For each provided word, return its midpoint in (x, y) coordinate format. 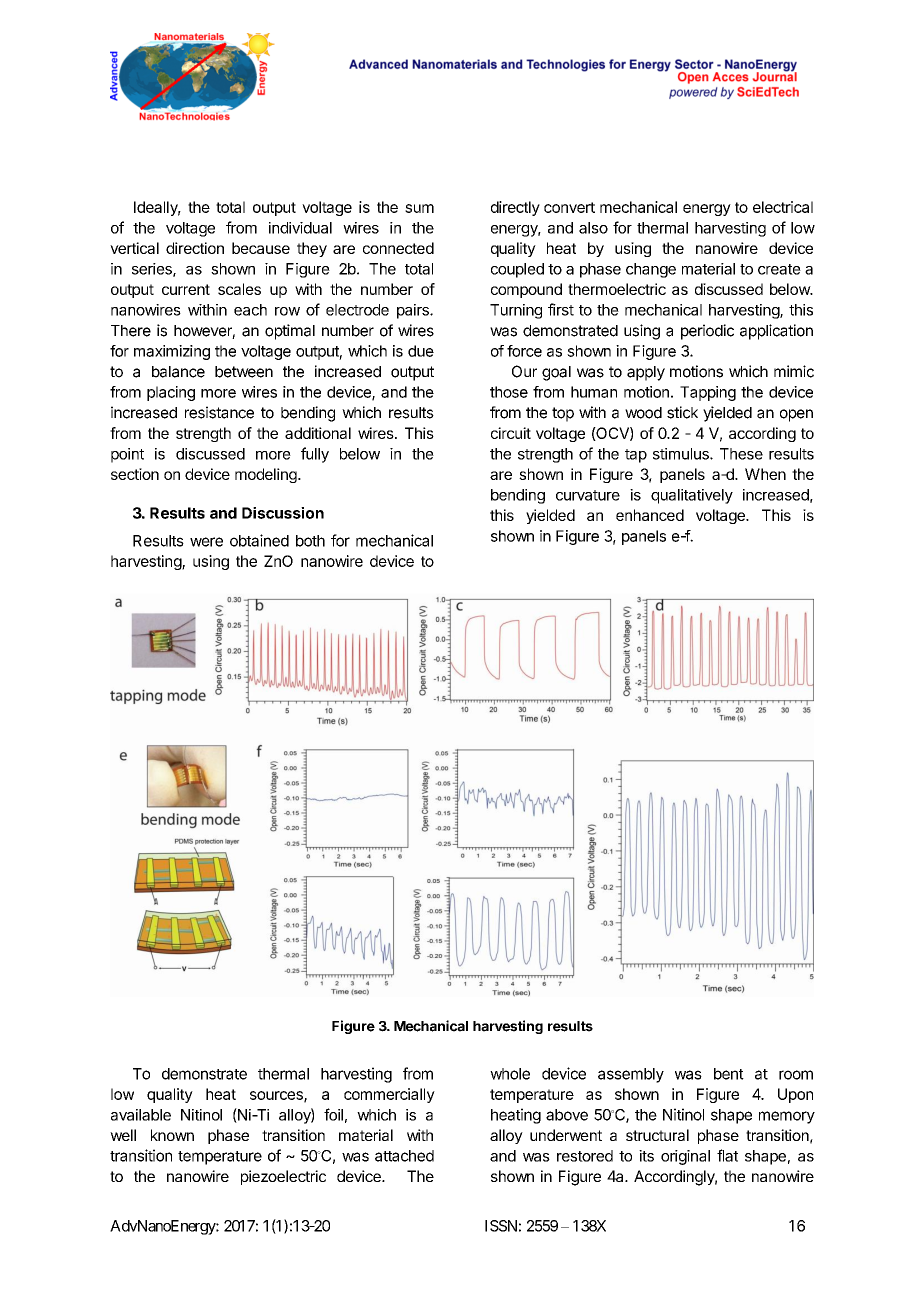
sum (419, 208)
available (141, 1115)
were (206, 542)
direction (195, 248)
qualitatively (692, 496)
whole (510, 1074)
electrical (783, 207)
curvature (588, 495)
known (172, 1135)
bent (729, 1074)
